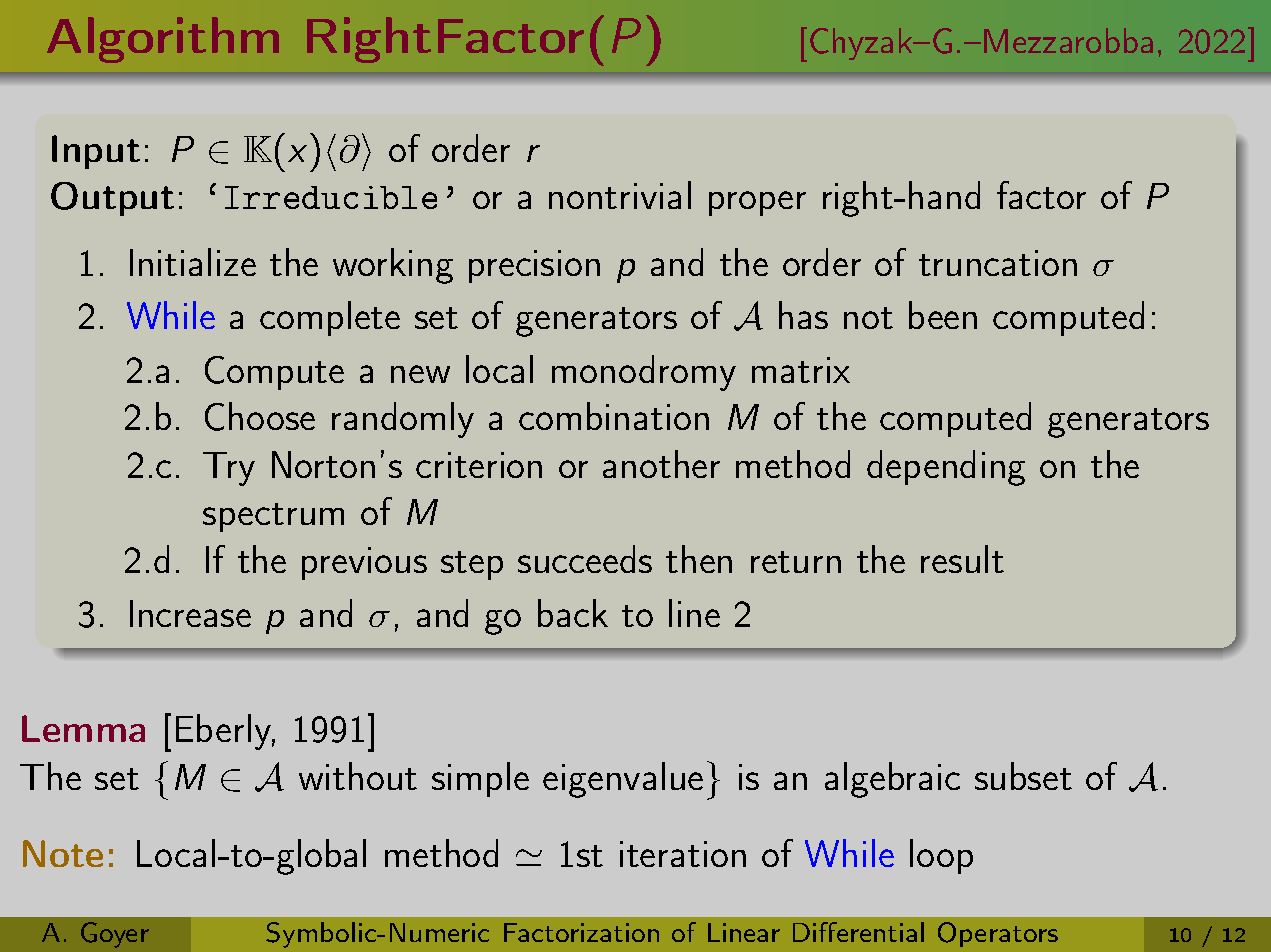 The image size is (1271, 952). What do you see at coordinates (946, 468) in the image?
I see `depending` at bounding box center [946, 468].
